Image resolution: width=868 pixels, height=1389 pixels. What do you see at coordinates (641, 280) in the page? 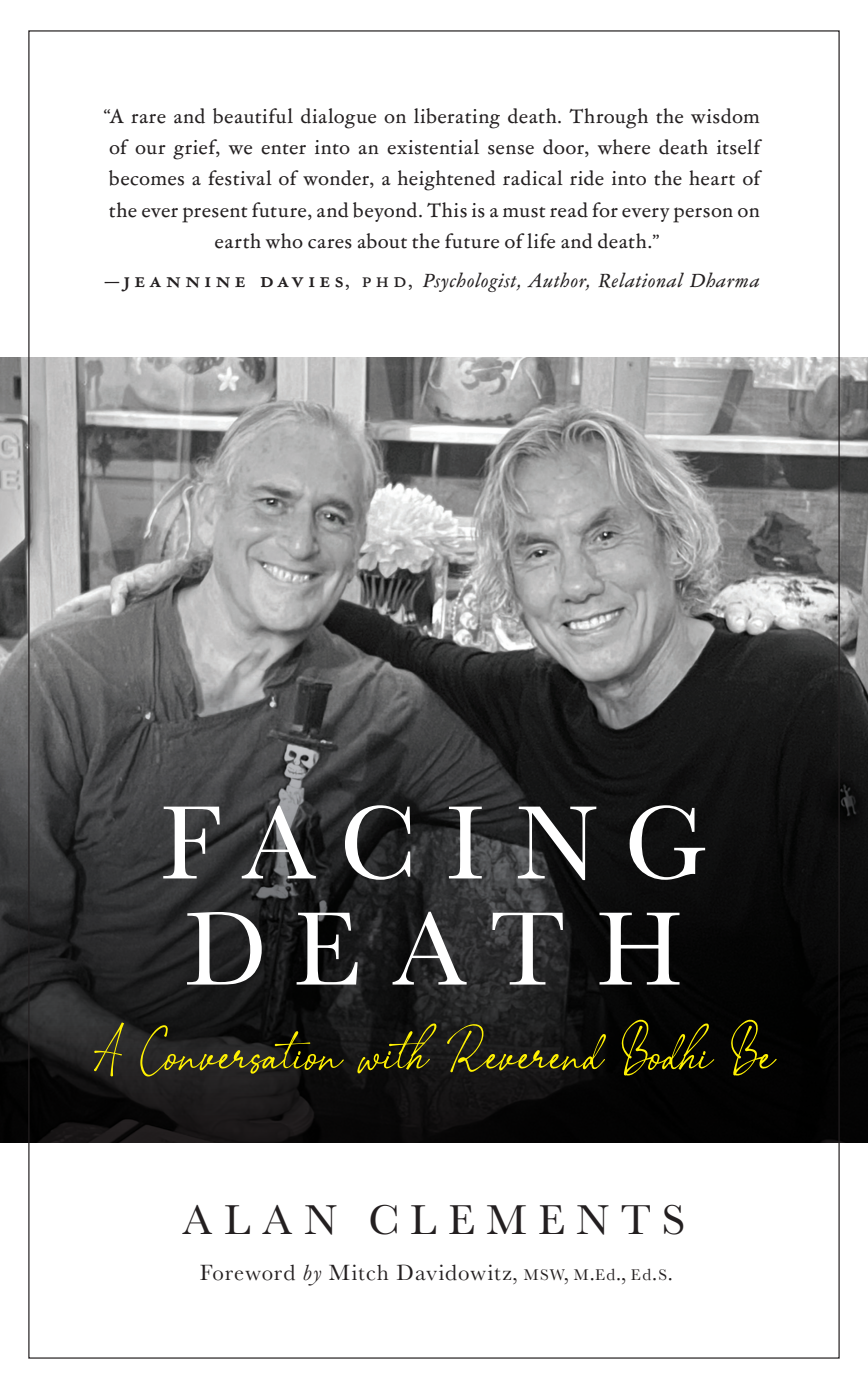
I see `Relational` at bounding box center [641, 280].
